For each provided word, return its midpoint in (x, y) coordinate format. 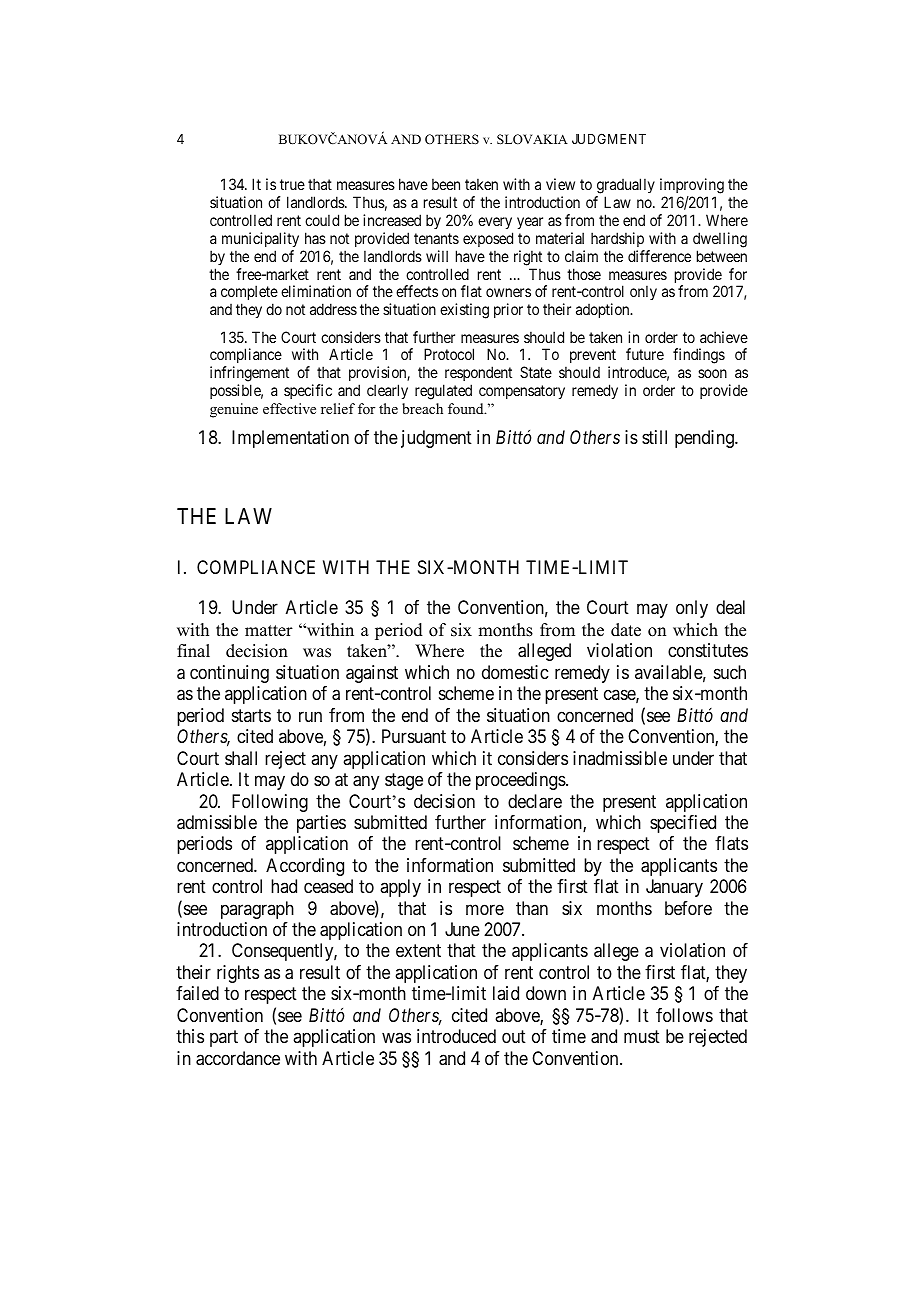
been (446, 184)
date (626, 630)
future (645, 354)
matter (269, 631)
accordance (238, 1058)
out (514, 1037)
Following (270, 803)
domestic (515, 672)
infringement (249, 375)
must (642, 1037)
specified (683, 824)
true (292, 184)
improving (692, 187)
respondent (477, 375)
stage (404, 781)
